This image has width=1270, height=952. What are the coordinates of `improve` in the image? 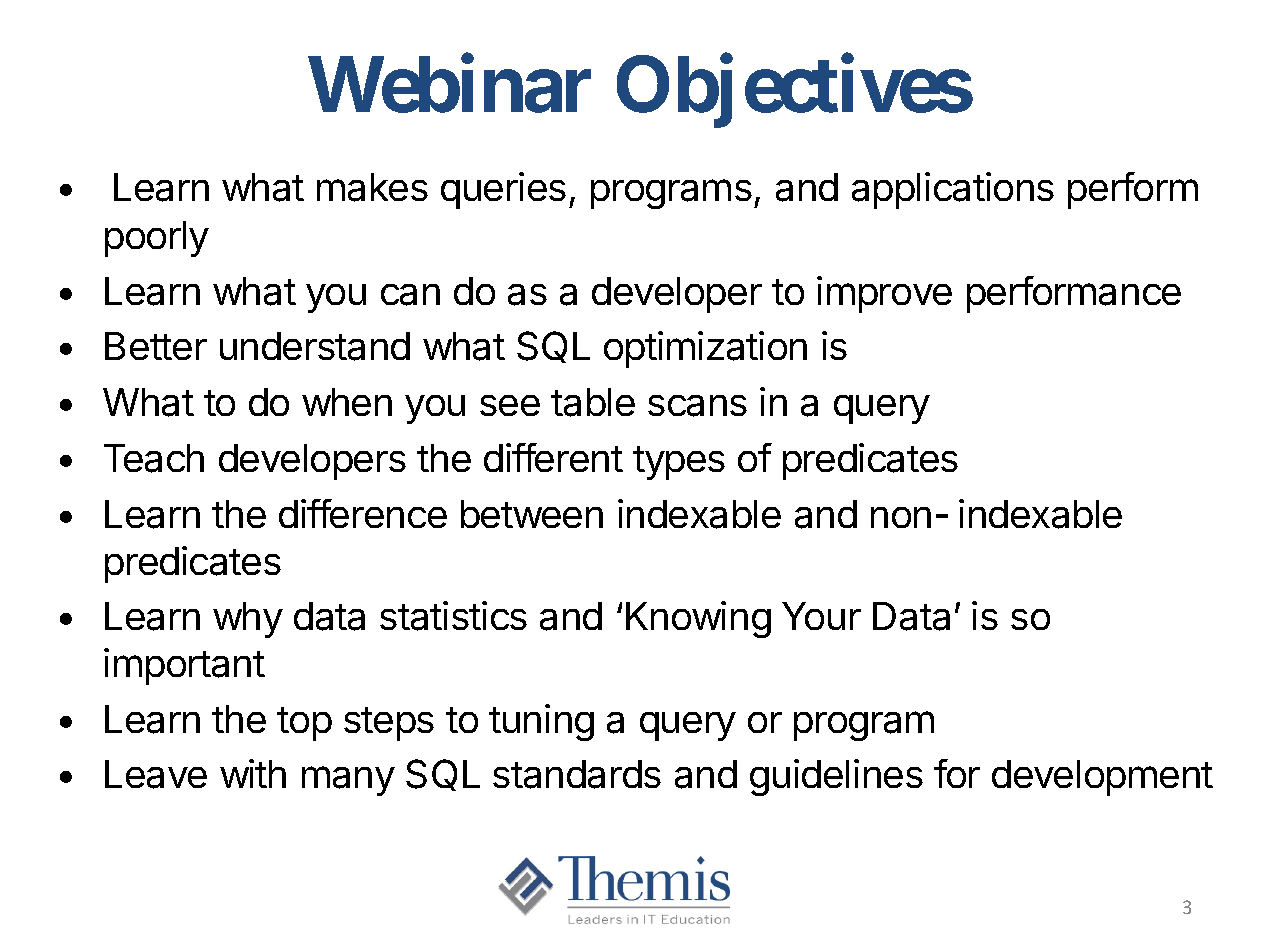 It's located at (884, 294).
